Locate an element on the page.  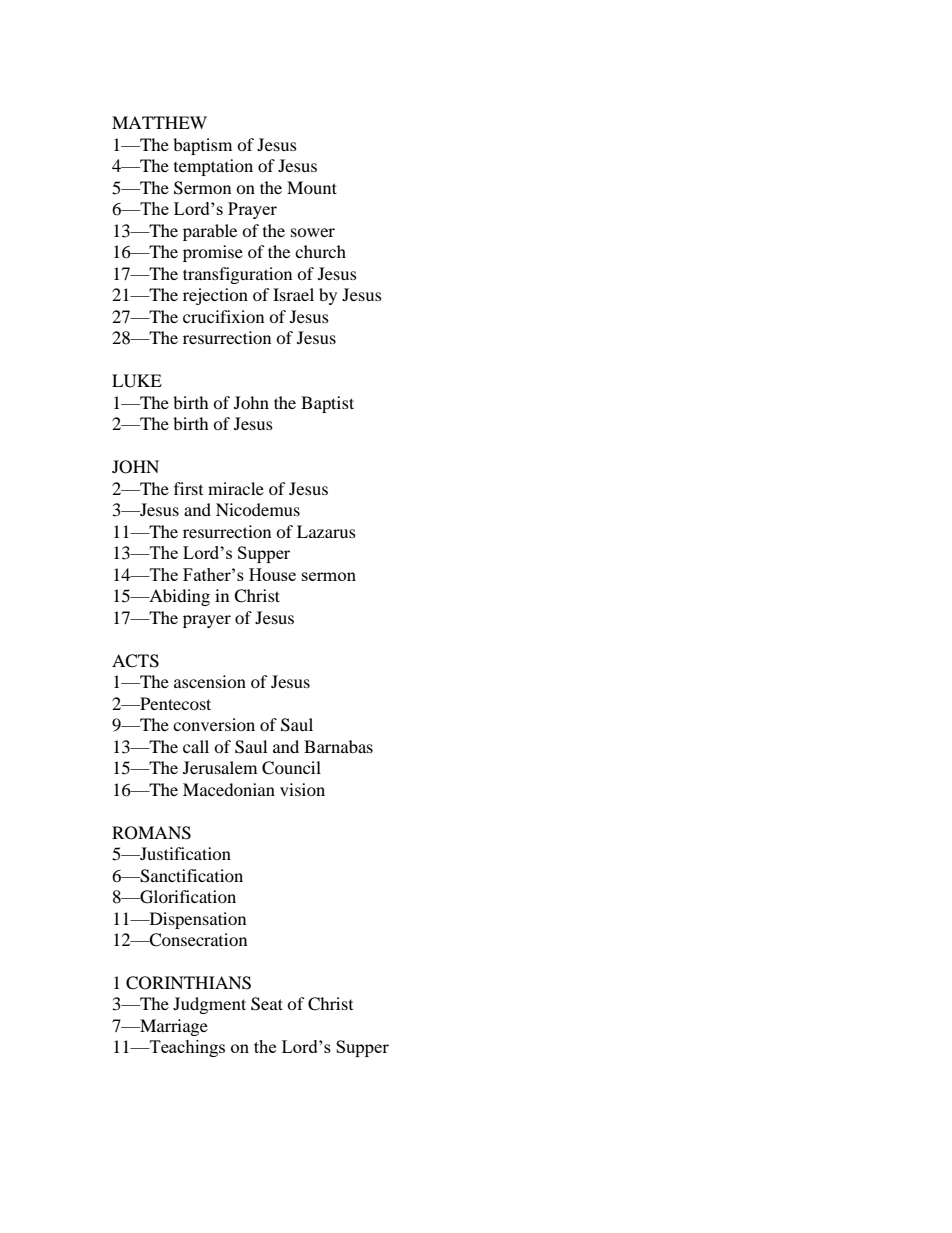
Baptist is located at coordinates (327, 404).
